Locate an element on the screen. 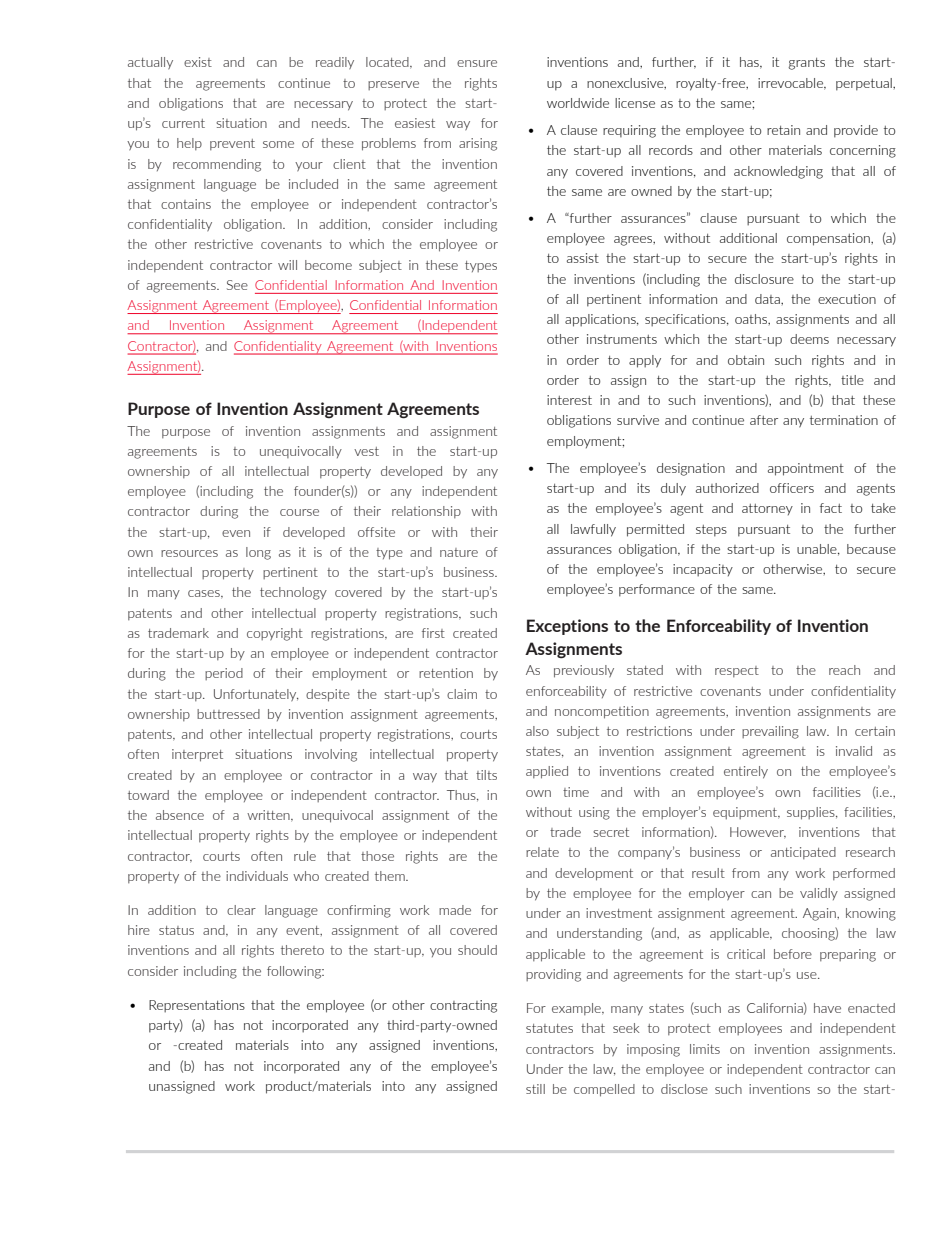 Image resolution: width=952 pixels, height=1233 pixels. Representations is located at coordinates (197, 1006).
